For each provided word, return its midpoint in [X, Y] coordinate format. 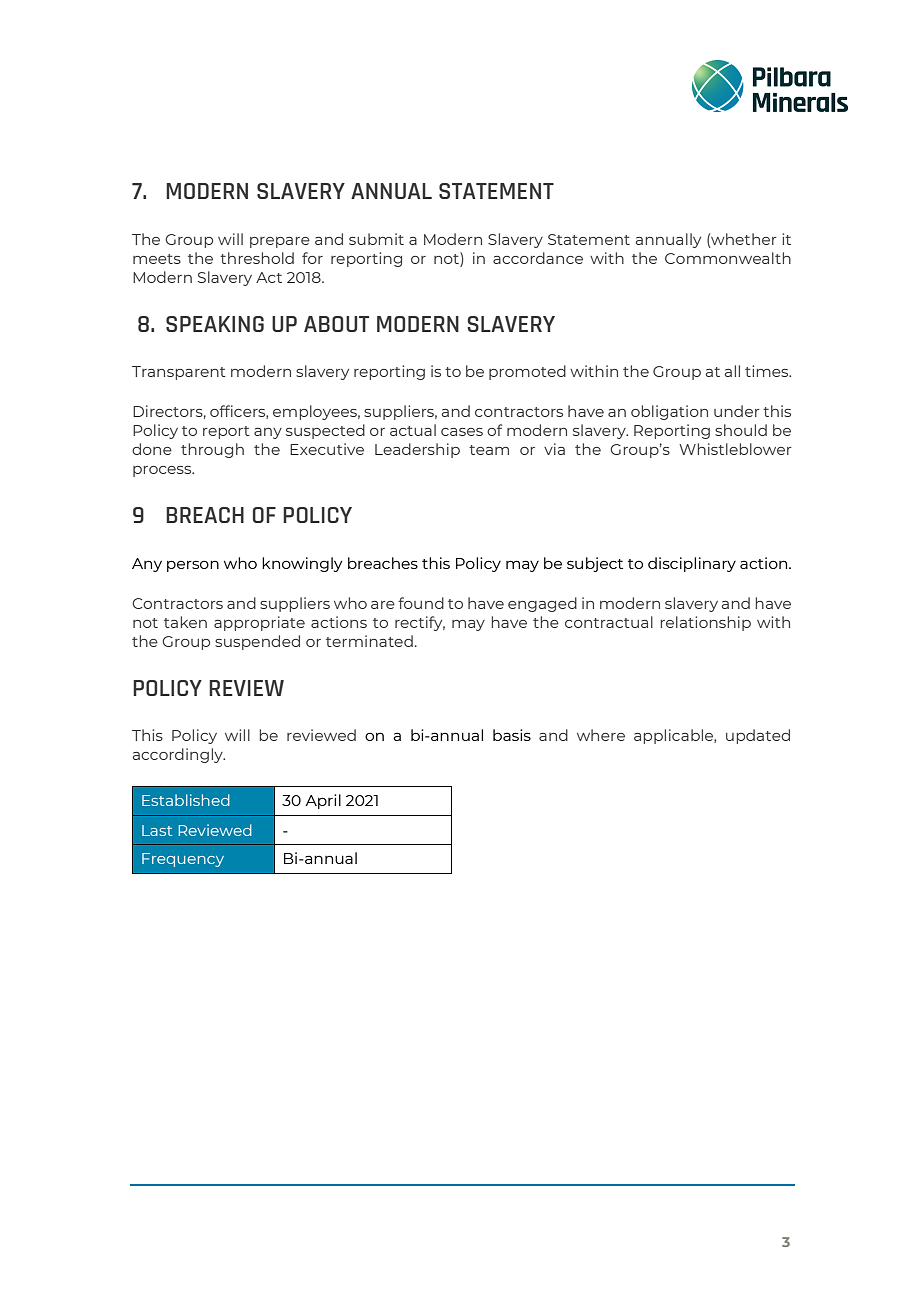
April [323, 801]
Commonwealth [728, 258]
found [421, 603]
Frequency [183, 860]
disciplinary [692, 564]
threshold [257, 258]
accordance [538, 258]
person [193, 566]
